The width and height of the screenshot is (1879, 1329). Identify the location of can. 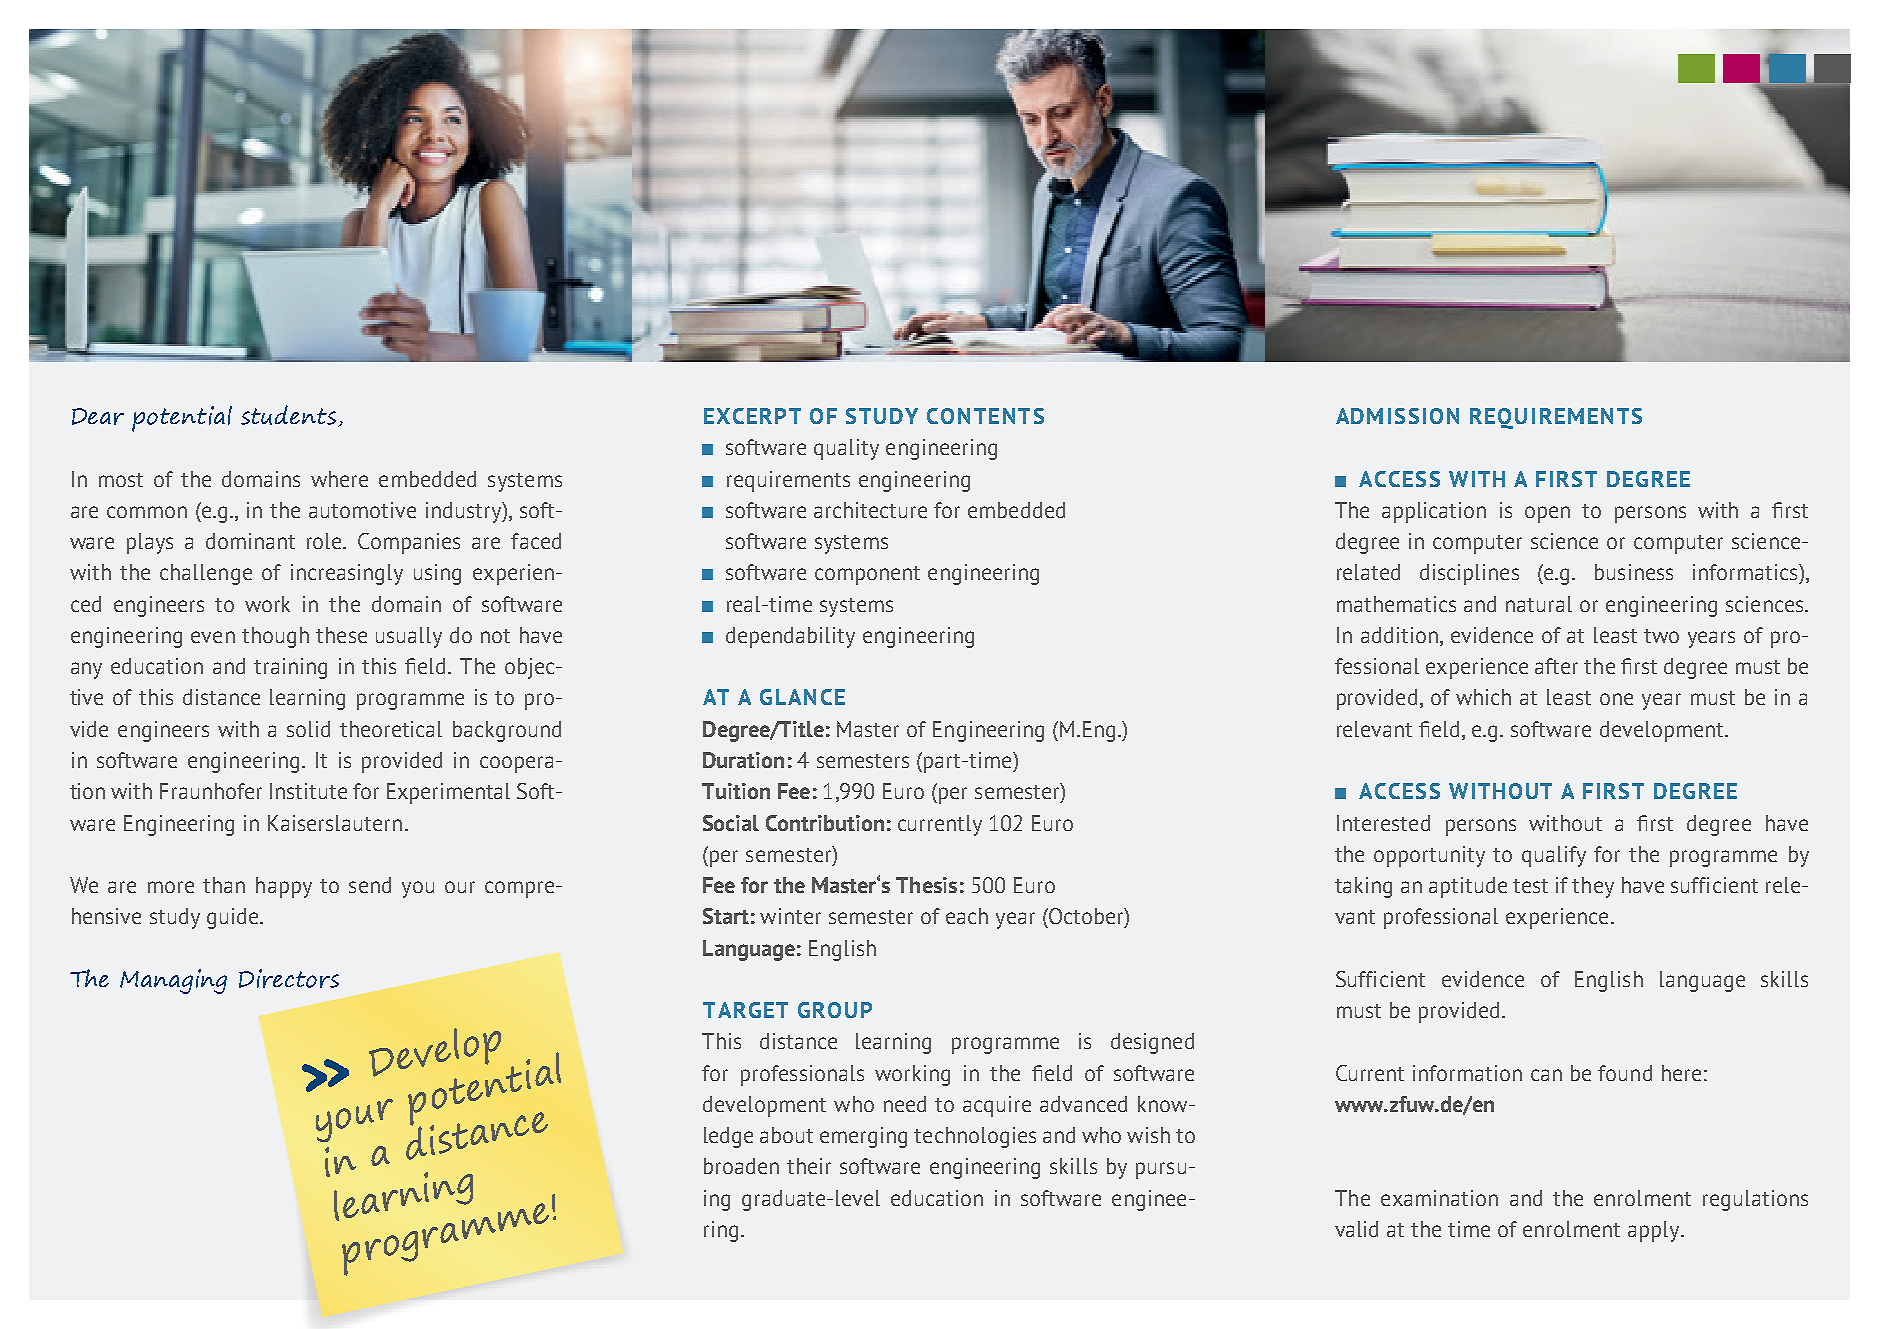
(1546, 1075).
